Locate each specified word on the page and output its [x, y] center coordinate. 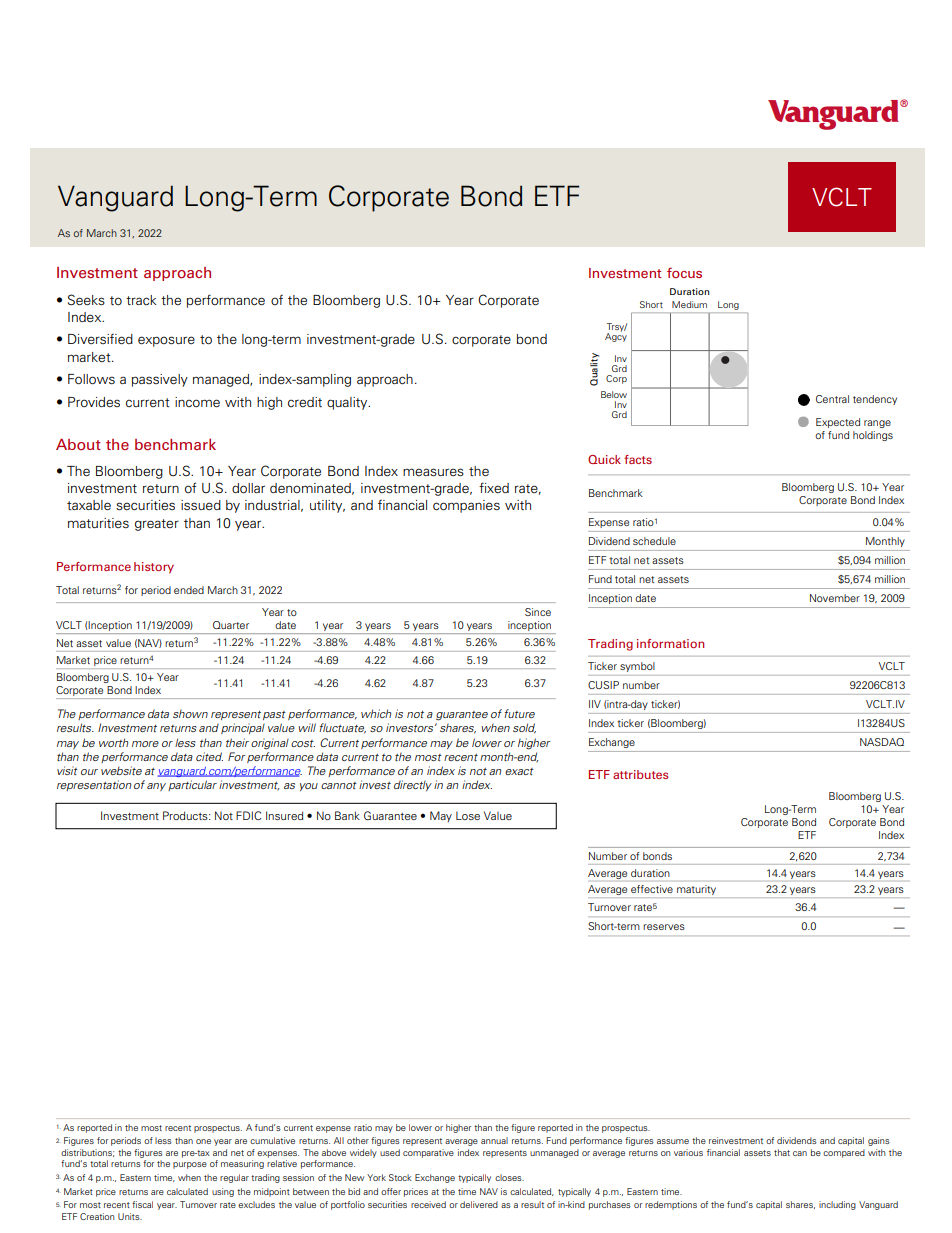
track [141, 300]
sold [524, 728]
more [145, 744]
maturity [696, 890]
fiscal [142, 1204]
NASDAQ [882, 742]
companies [466, 506]
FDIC [248, 815]
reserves [664, 927]
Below [614, 394]
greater [157, 525]
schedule [654, 541]
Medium [689, 304]
